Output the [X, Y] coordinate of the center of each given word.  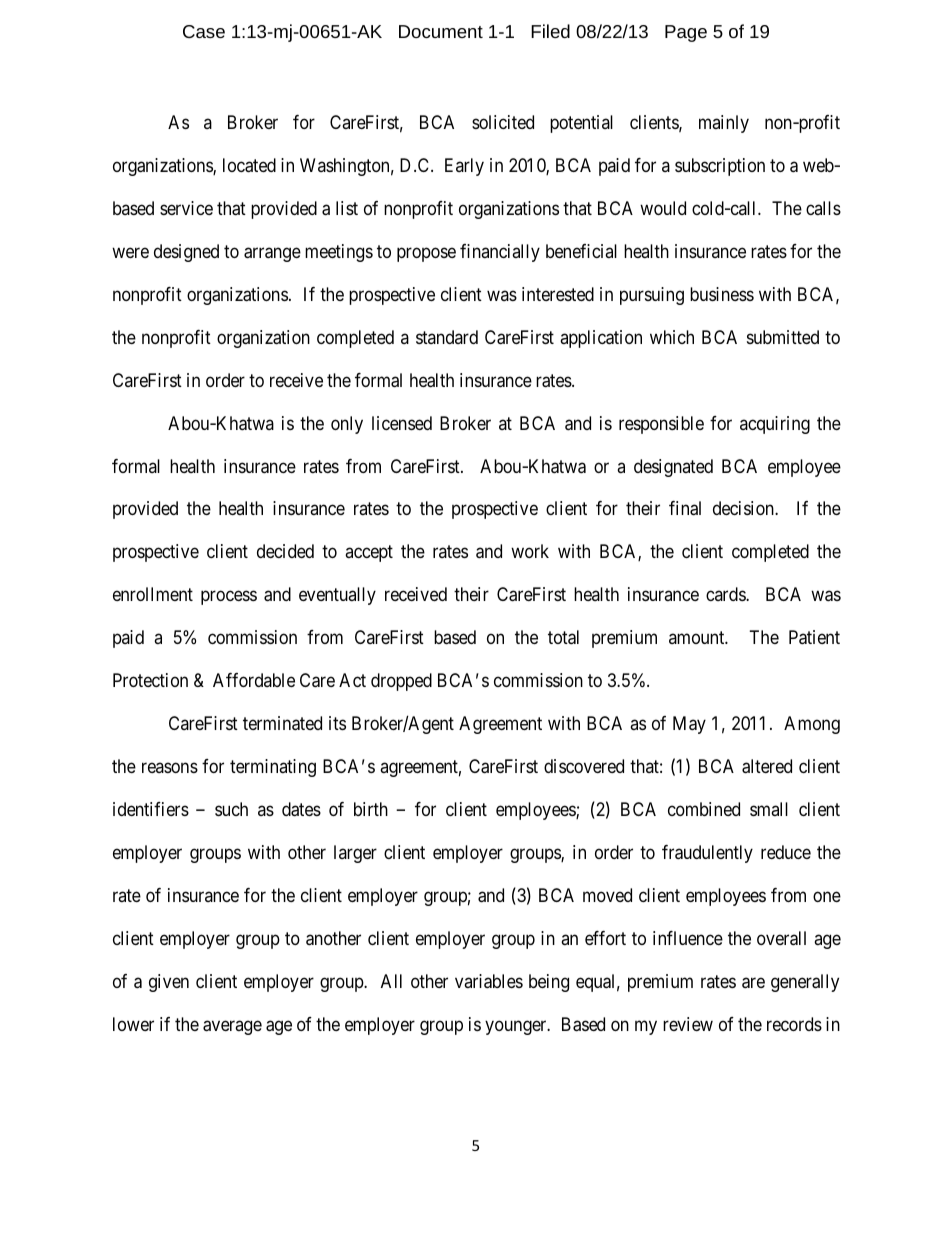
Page [686, 33]
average [232, 1027]
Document [441, 31]
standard [447, 337]
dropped [401, 682]
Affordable [254, 680]
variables [489, 981]
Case [204, 31]
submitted [783, 337]
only [347, 425]
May [689, 725]
